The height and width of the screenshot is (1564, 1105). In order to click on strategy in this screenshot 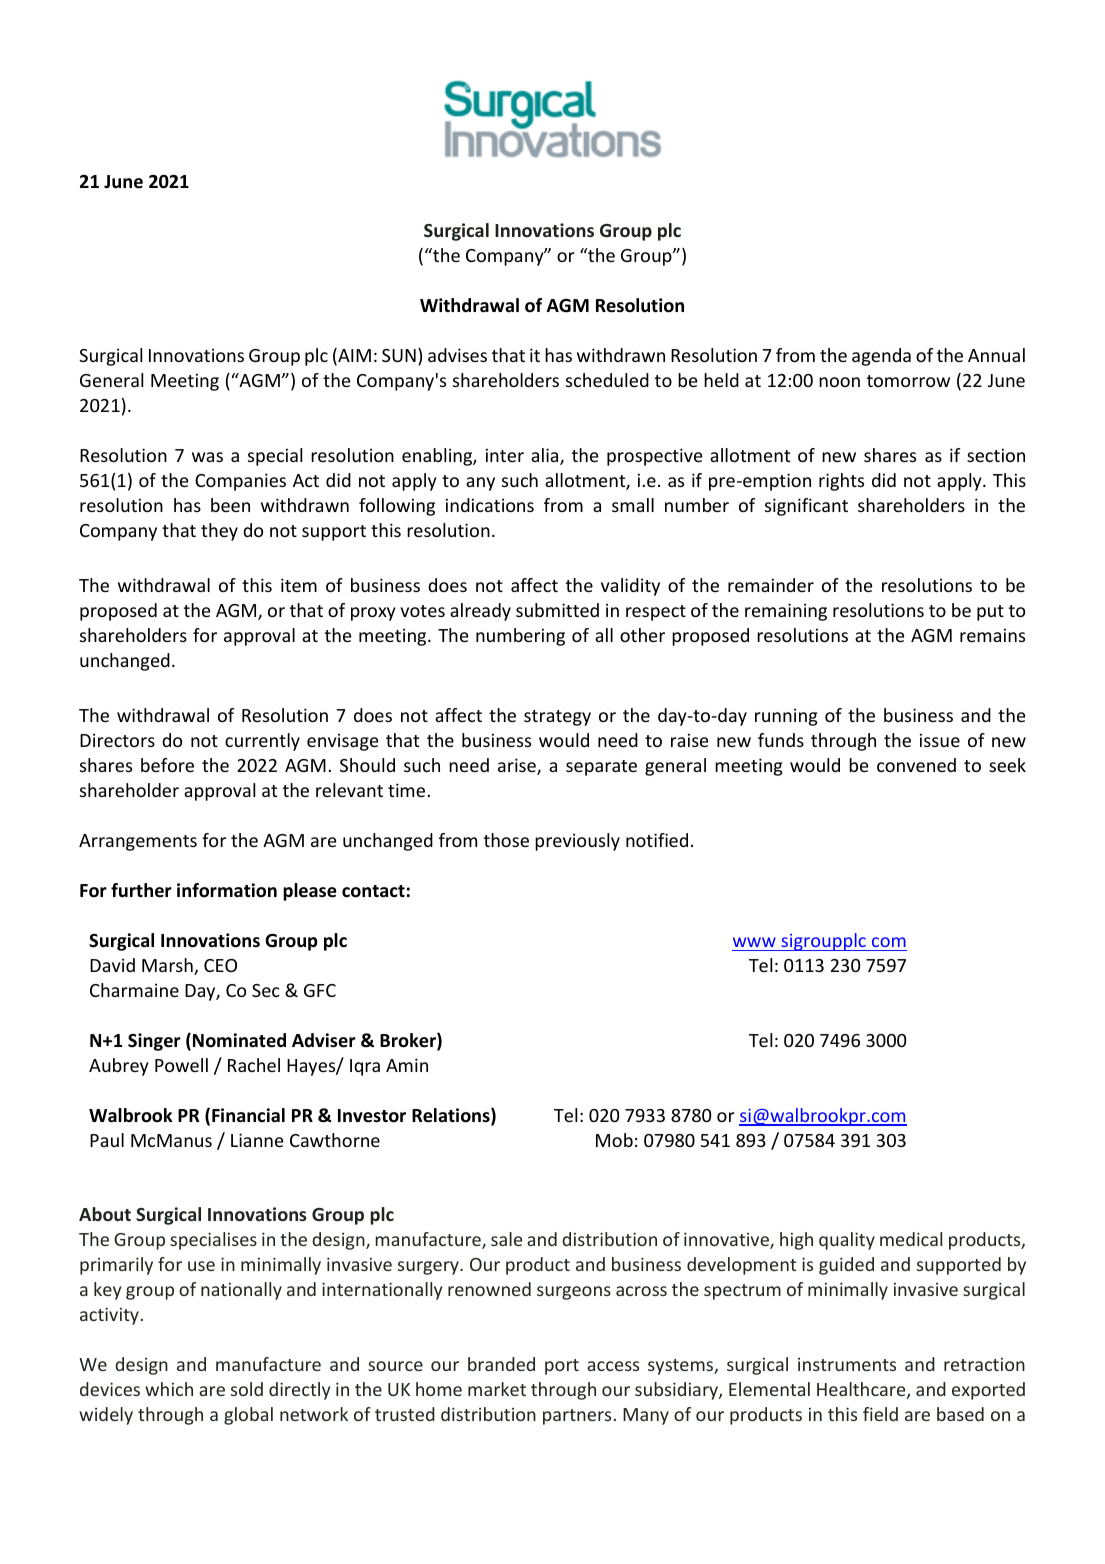, I will do `click(557, 718)`.
